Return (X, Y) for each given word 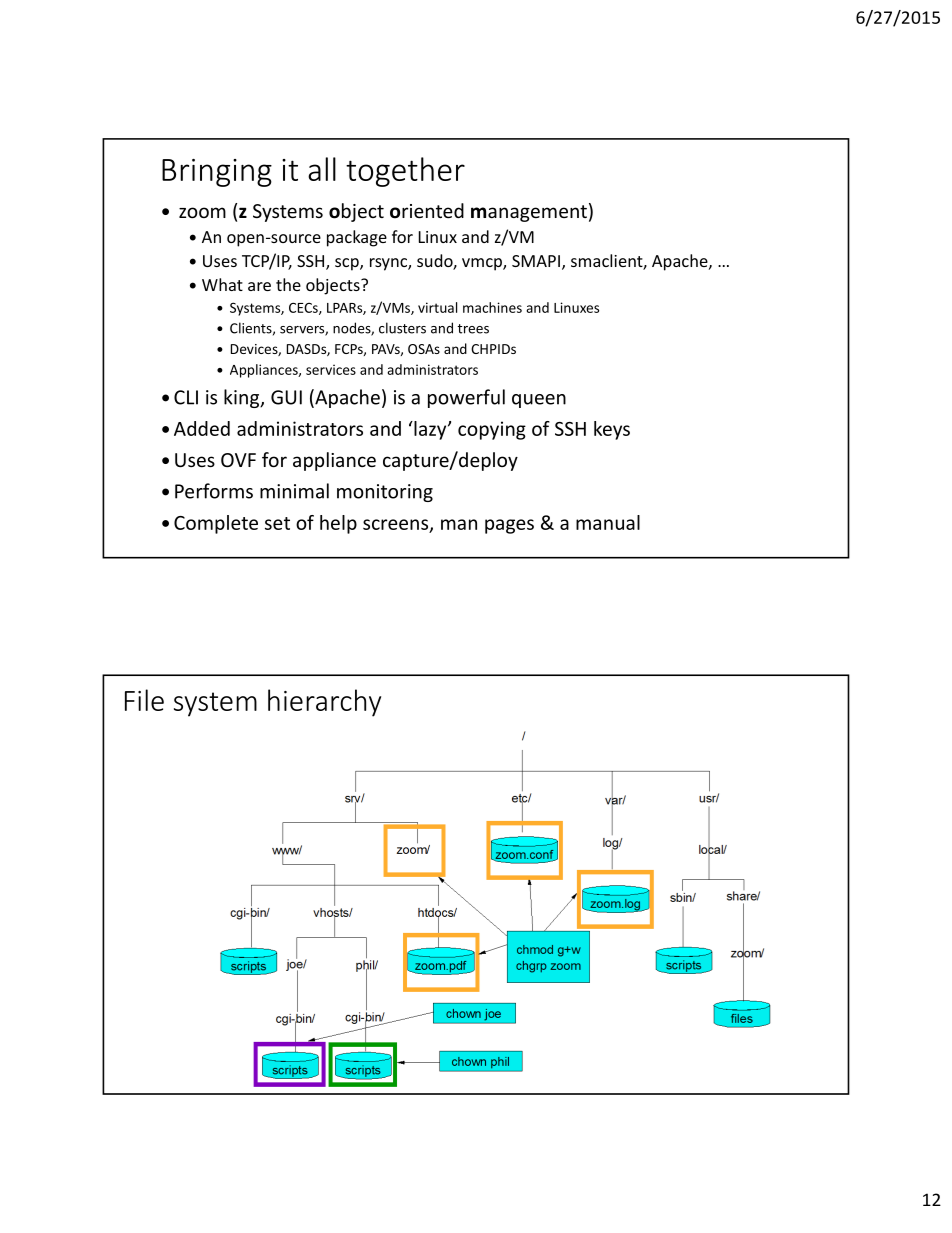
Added (202, 428)
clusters (402, 328)
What (222, 284)
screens (397, 525)
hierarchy (324, 703)
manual (608, 522)
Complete (216, 524)
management (529, 213)
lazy (430, 430)
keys (612, 430)
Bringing (217, 173)
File (144, 700)
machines (492, 307)
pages (509, 526)
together (405, 172)
